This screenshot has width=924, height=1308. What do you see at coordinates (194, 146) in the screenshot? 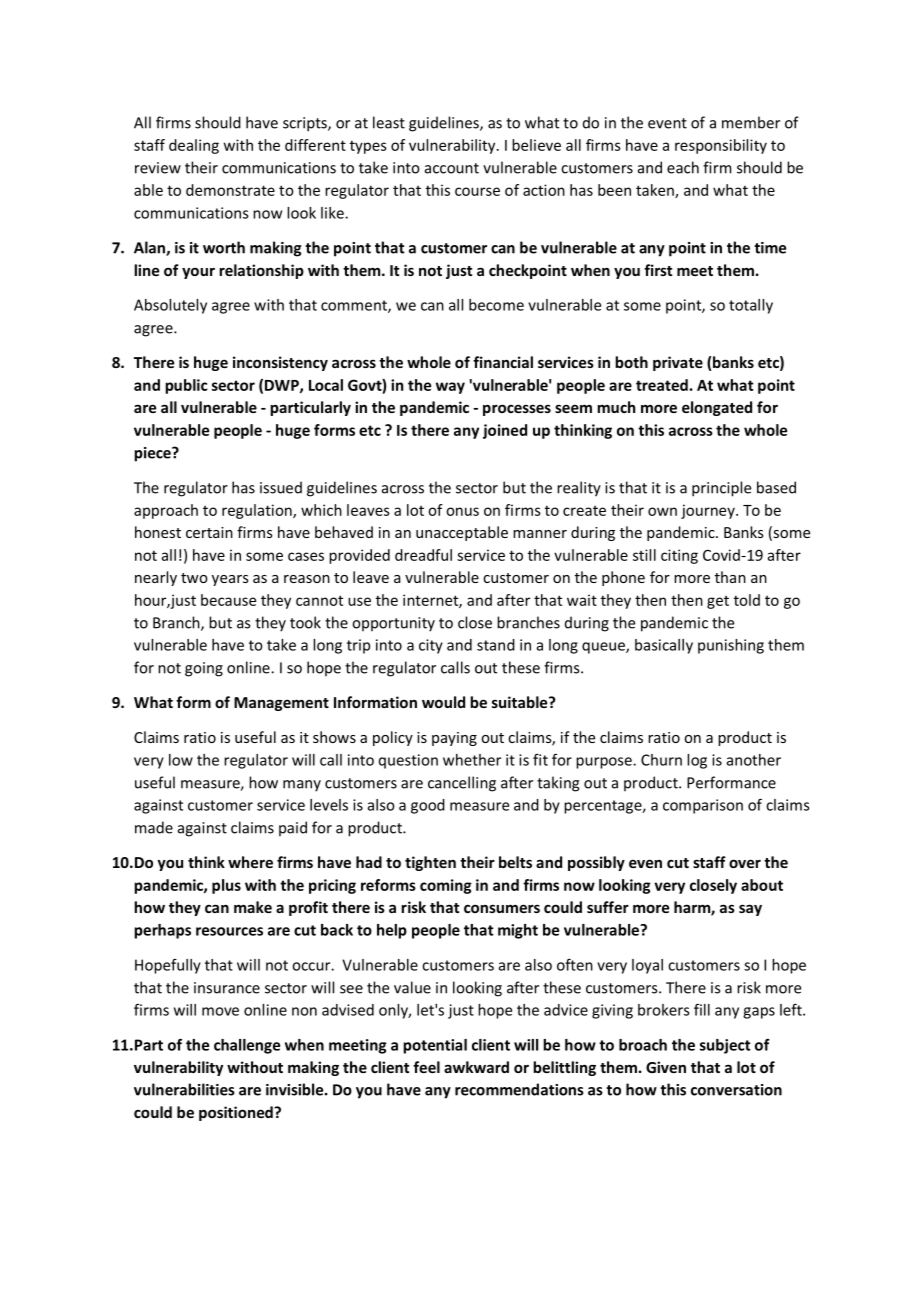
I see `dealing` at bounding box center [194, 146].
